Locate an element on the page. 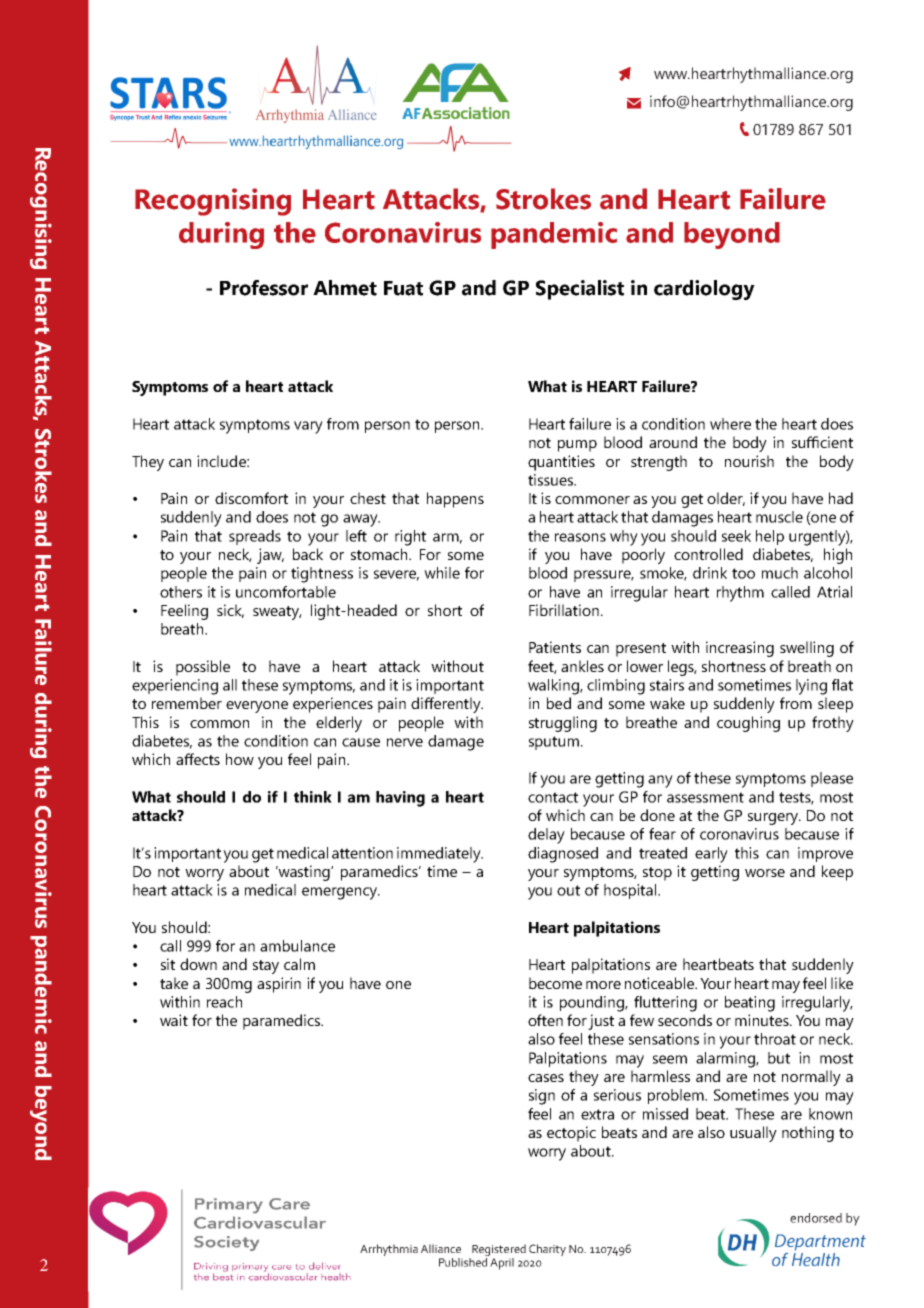  Specialist is located at coordinates (580, 290).
